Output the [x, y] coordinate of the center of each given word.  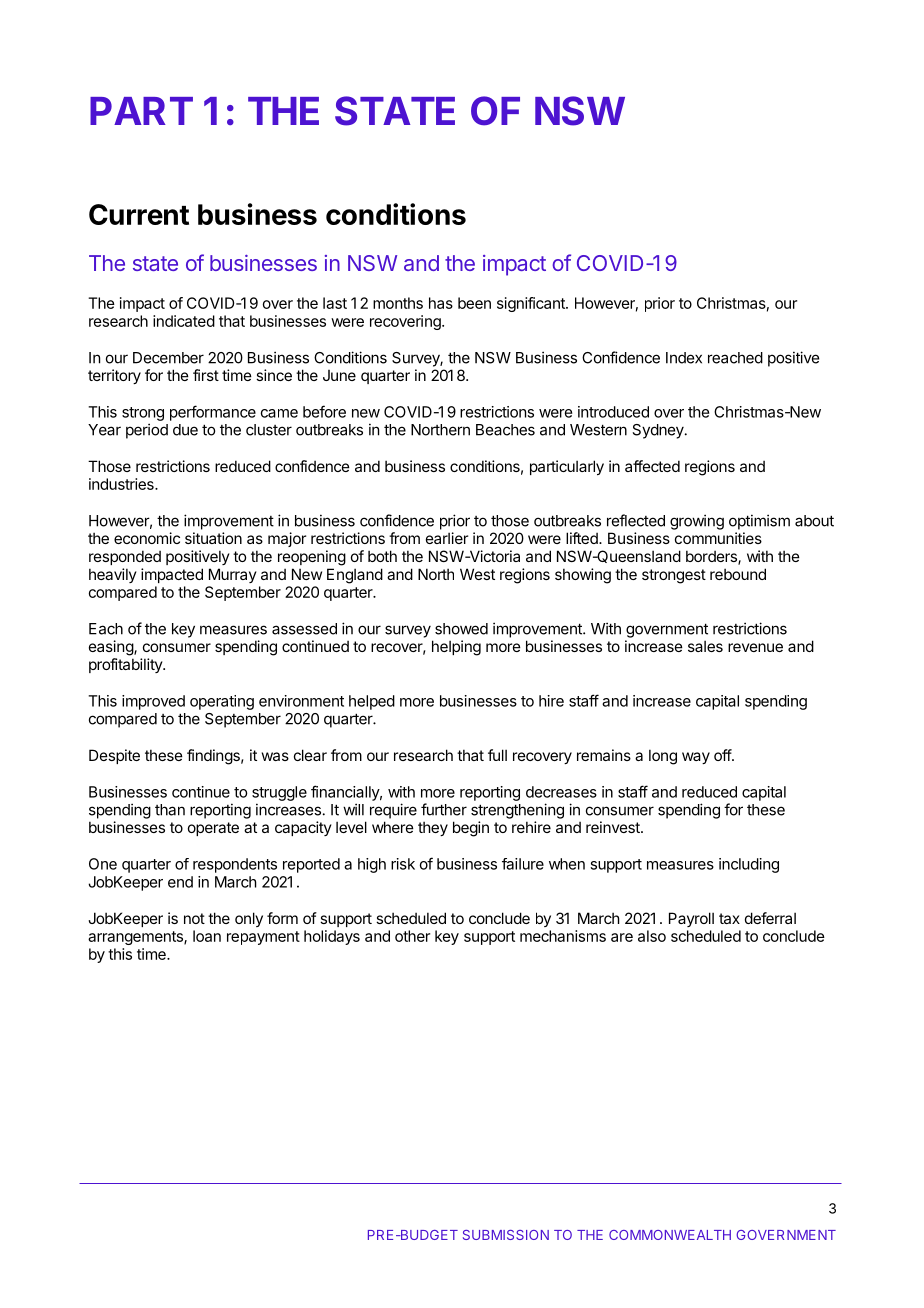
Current [139, 214]
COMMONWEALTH [670, 1235]
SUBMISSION [506, 1235]
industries [122, 484]
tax [729, 918]
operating [222, 702]
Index [684, 358]
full [497, 755]
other [412, 936]
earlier [447, 538]
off [723, 755]
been [474, 303]
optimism [759, 522]
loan [207, 936]
